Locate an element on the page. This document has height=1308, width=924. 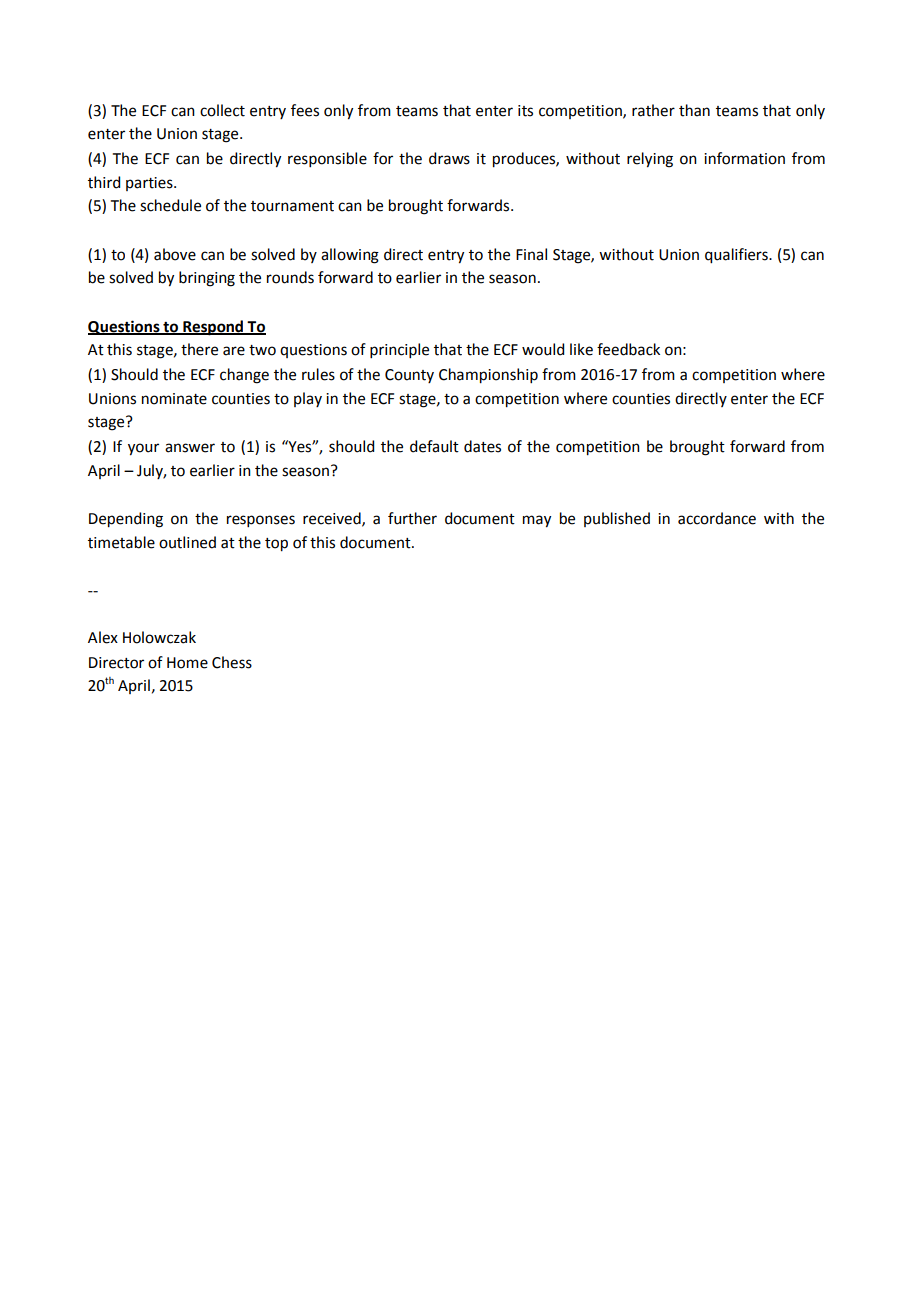
accordance is located at coordinates (717, 518).
